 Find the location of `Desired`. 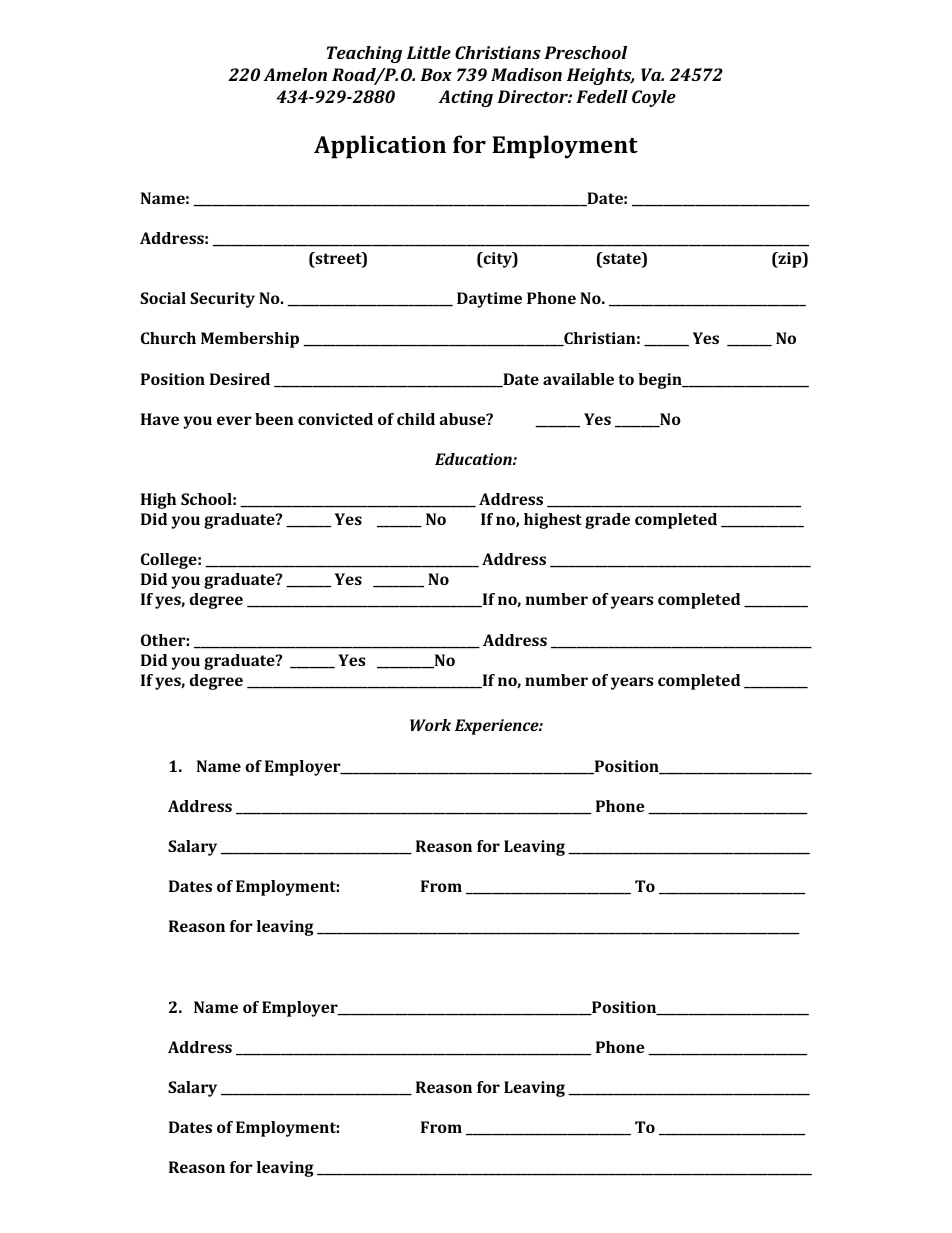

Desired is located at coordinates (240, 379).
